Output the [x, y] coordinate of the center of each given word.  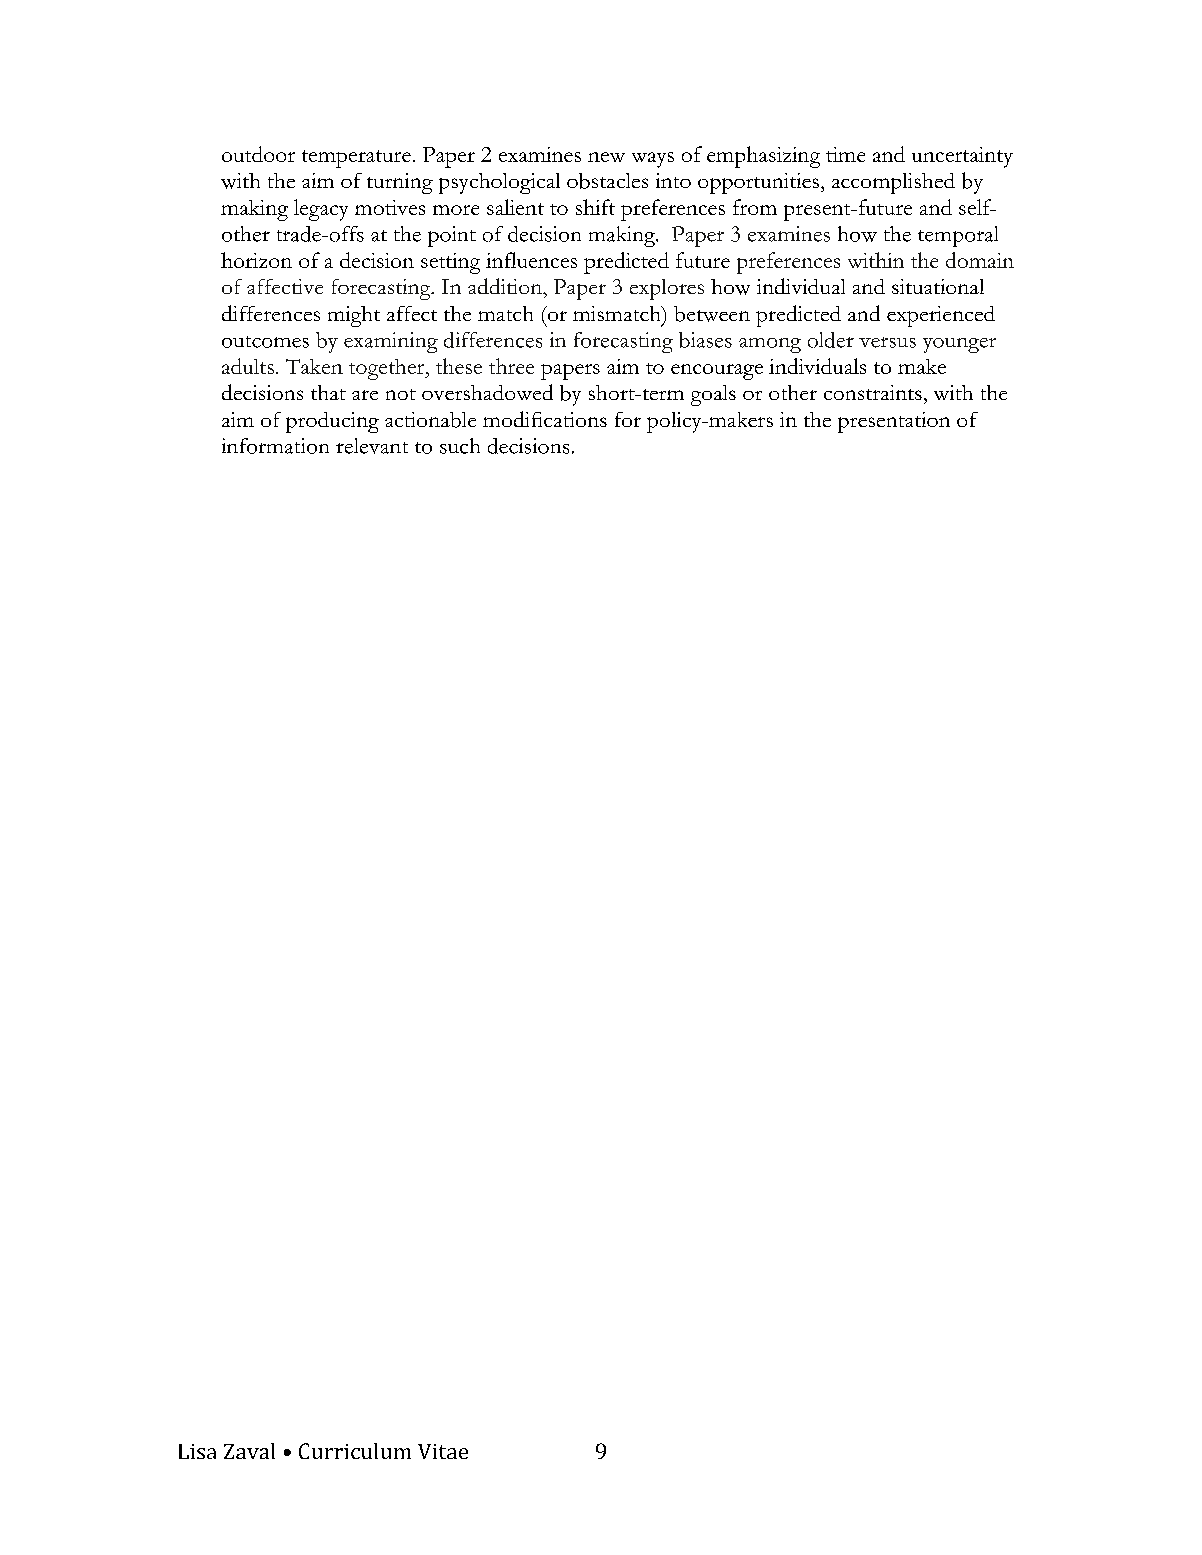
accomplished [893, 183]
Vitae [443, 1451]
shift [595, 207]
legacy [321, 210]
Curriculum [355, 1451]
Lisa [197, 1451]
